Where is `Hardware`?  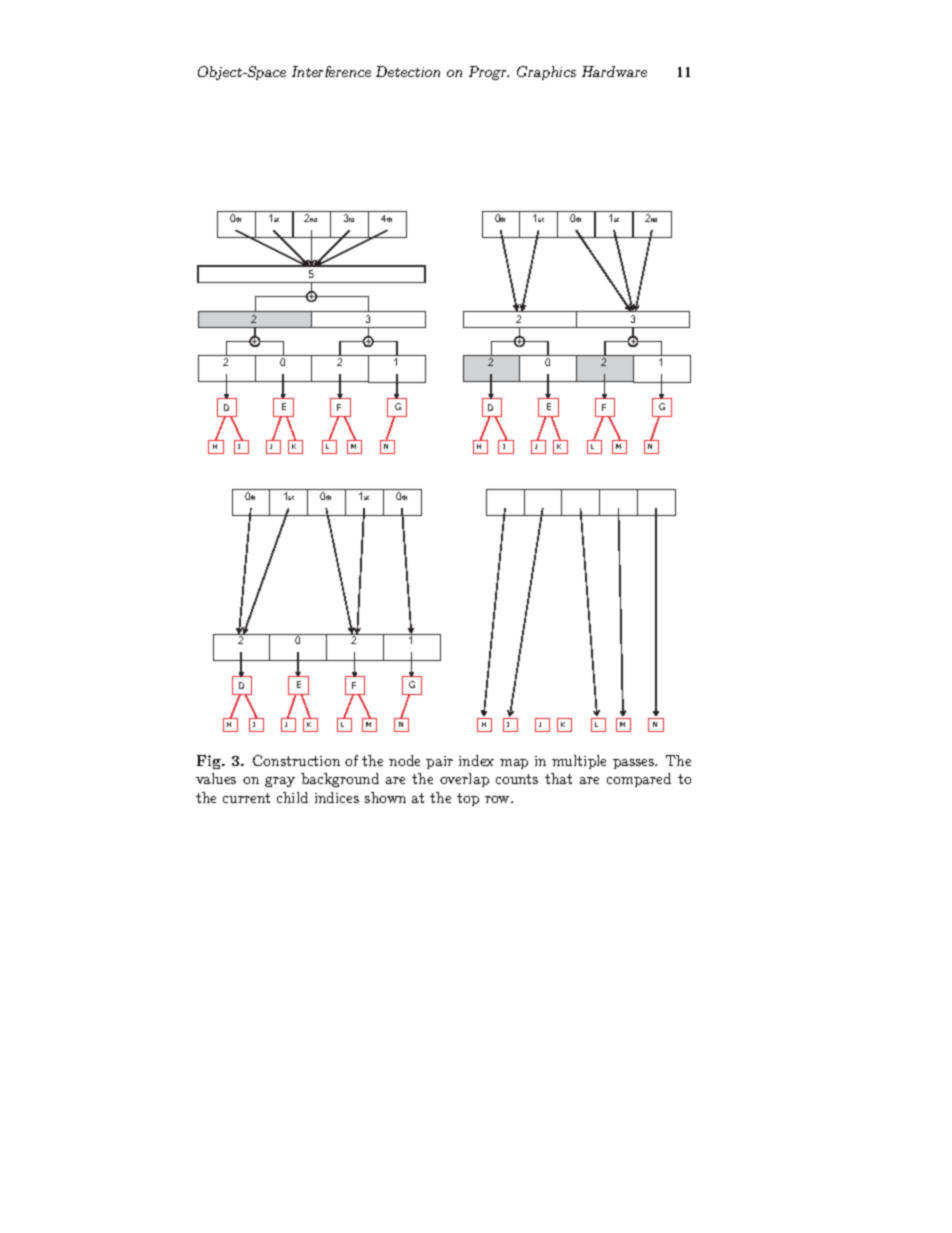 Hardware is located at coordinates (614, 71).
